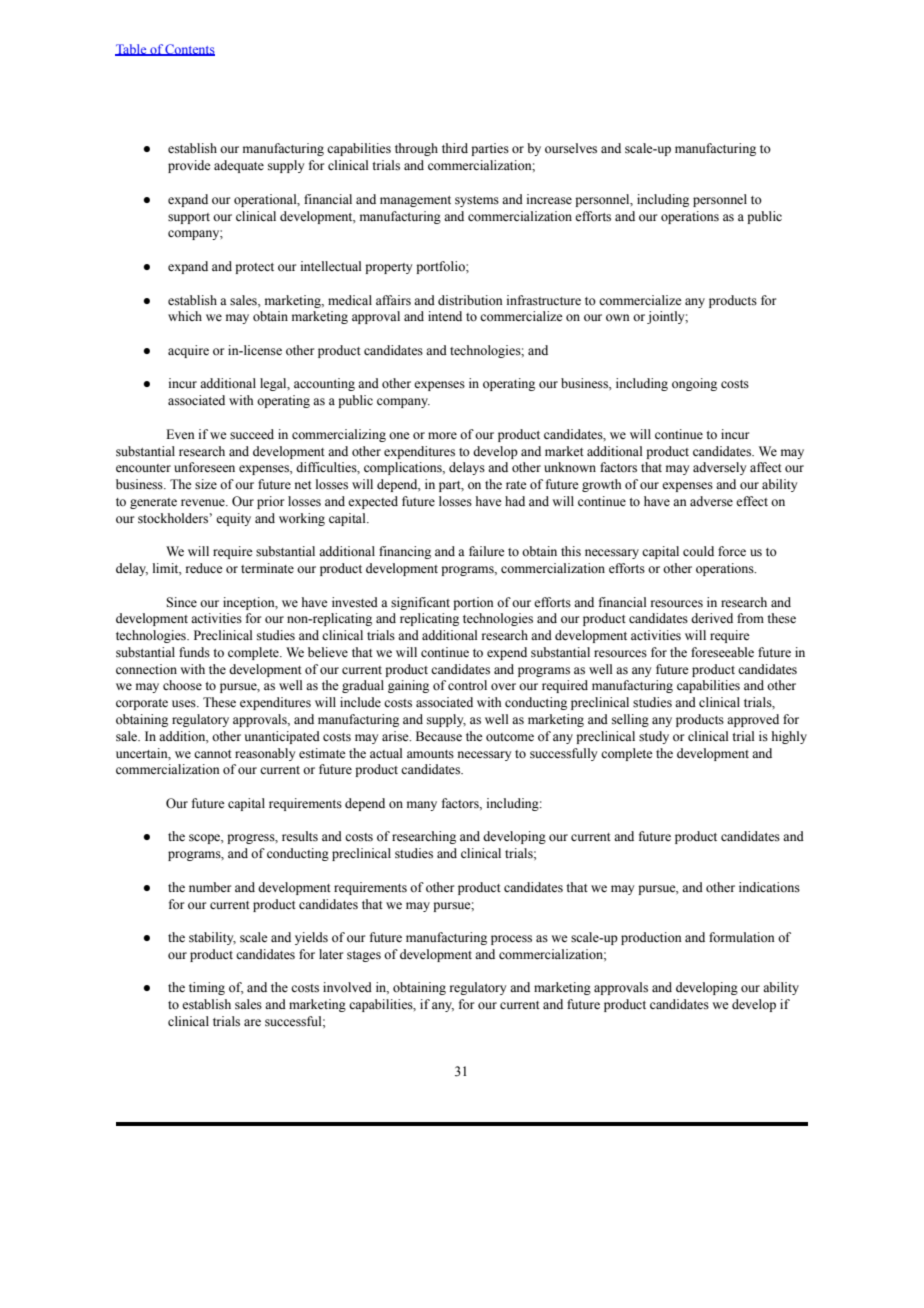  Describe the element at coordinates (487, 551) in the document. I see `failure` at that location.
